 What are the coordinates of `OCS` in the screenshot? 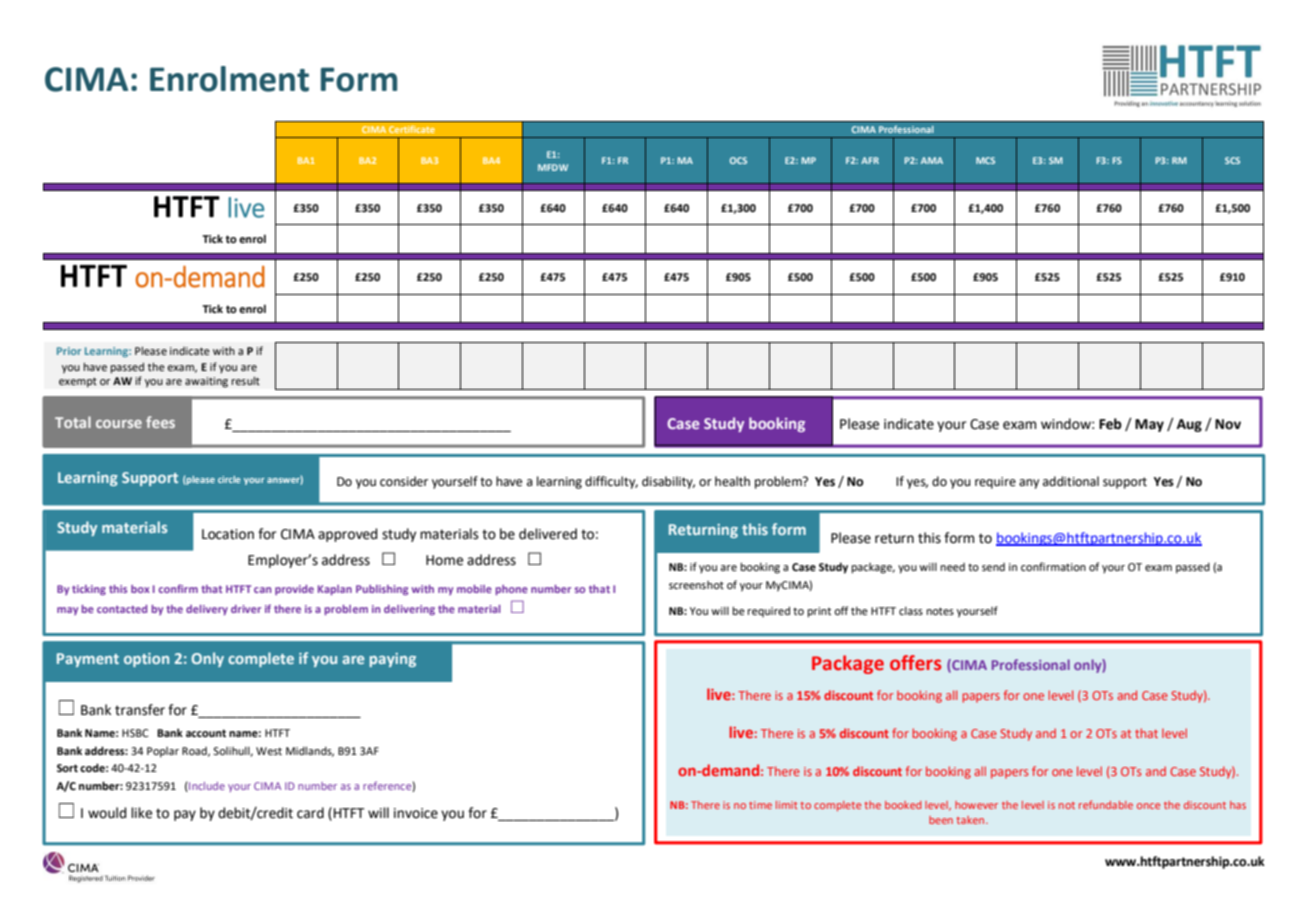 It's located at (738, 160).
